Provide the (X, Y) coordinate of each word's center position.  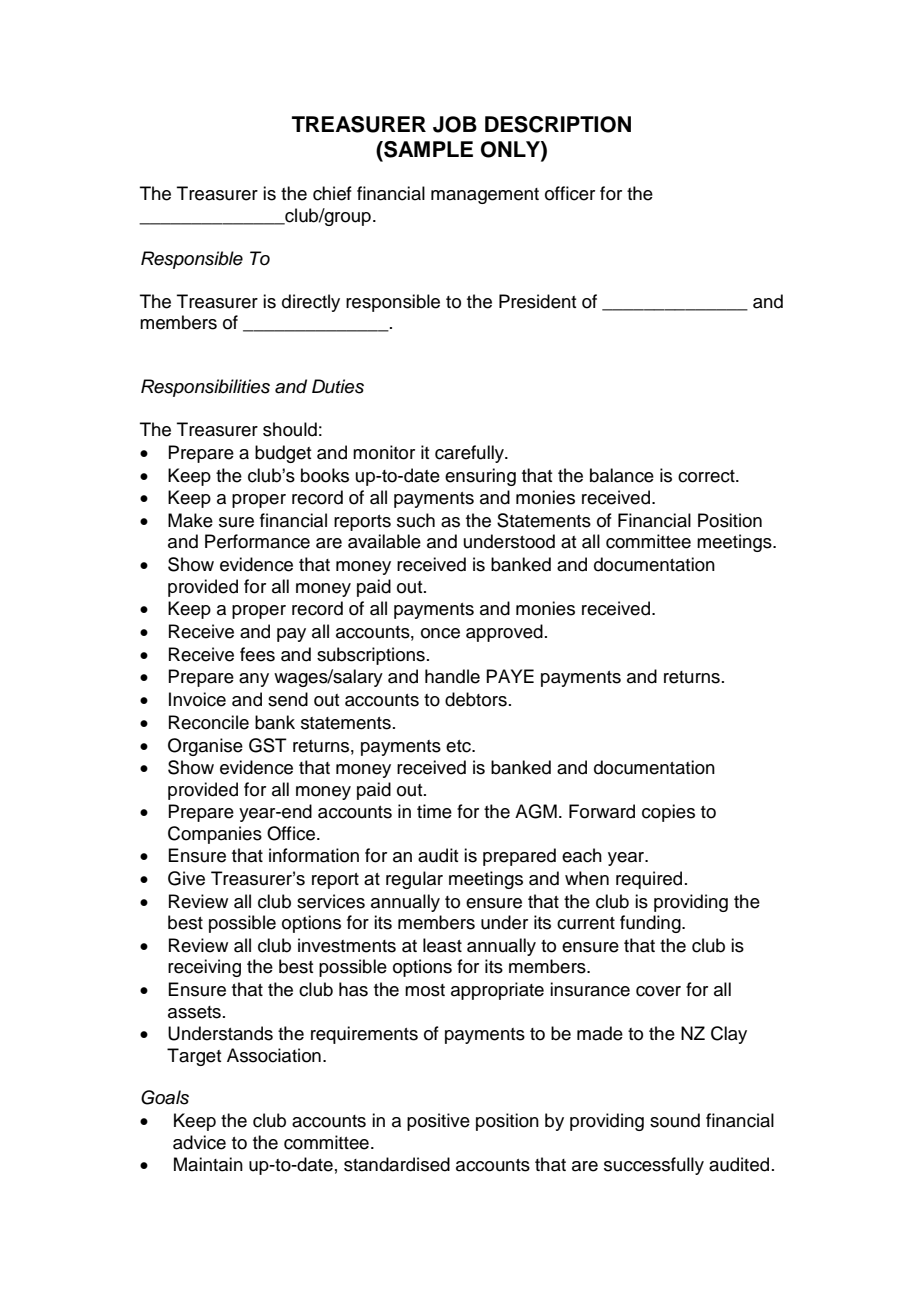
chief (332, 193)
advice (199, 1142)
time (434, 811)
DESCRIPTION (558, 124)
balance (622, 475)
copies (668, 813)
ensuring (480, 477)
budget (283, 454)
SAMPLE (427, 149)
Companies (215, 835)
